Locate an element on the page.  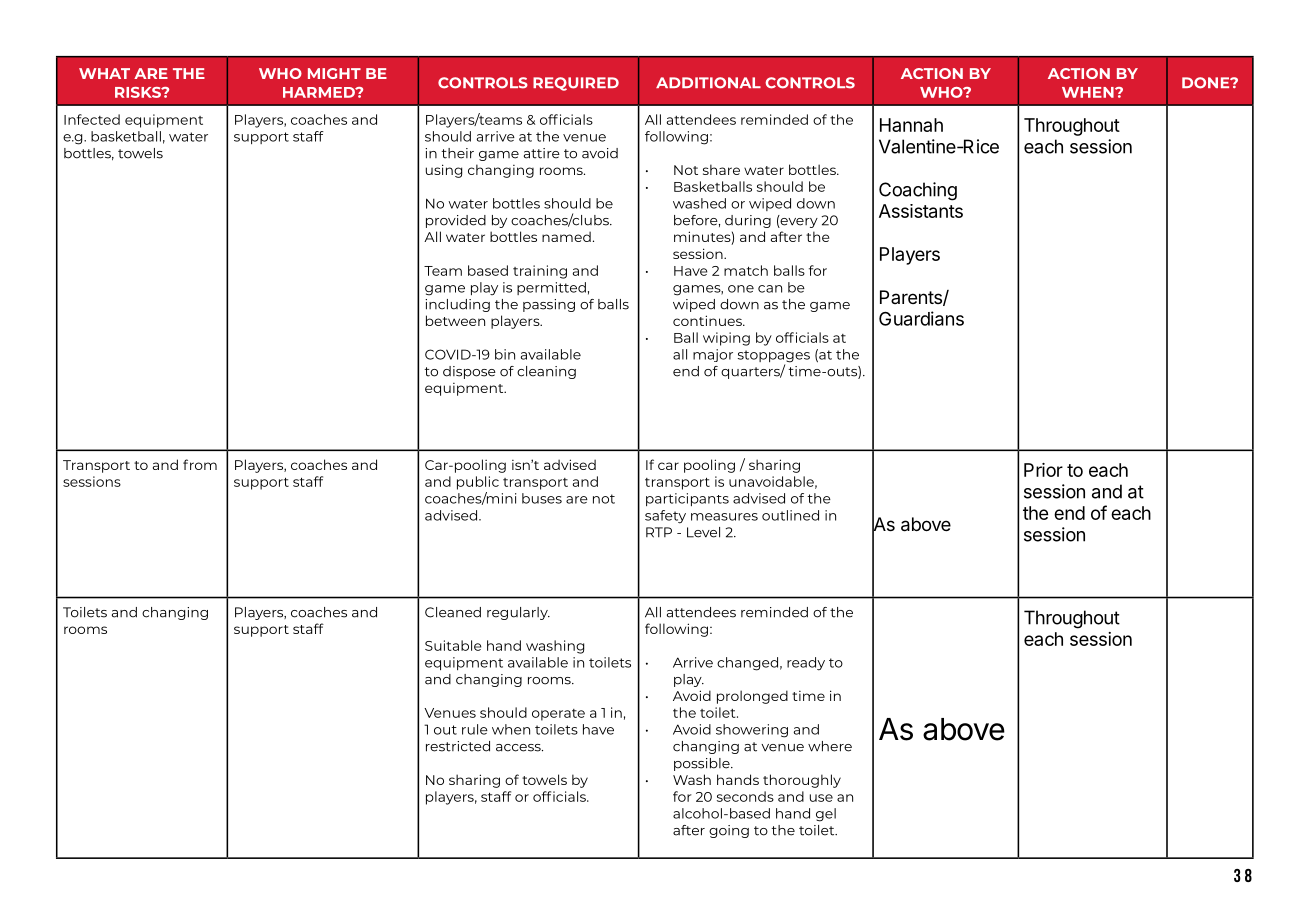
DONE is located at coordinates (1207, 83).
